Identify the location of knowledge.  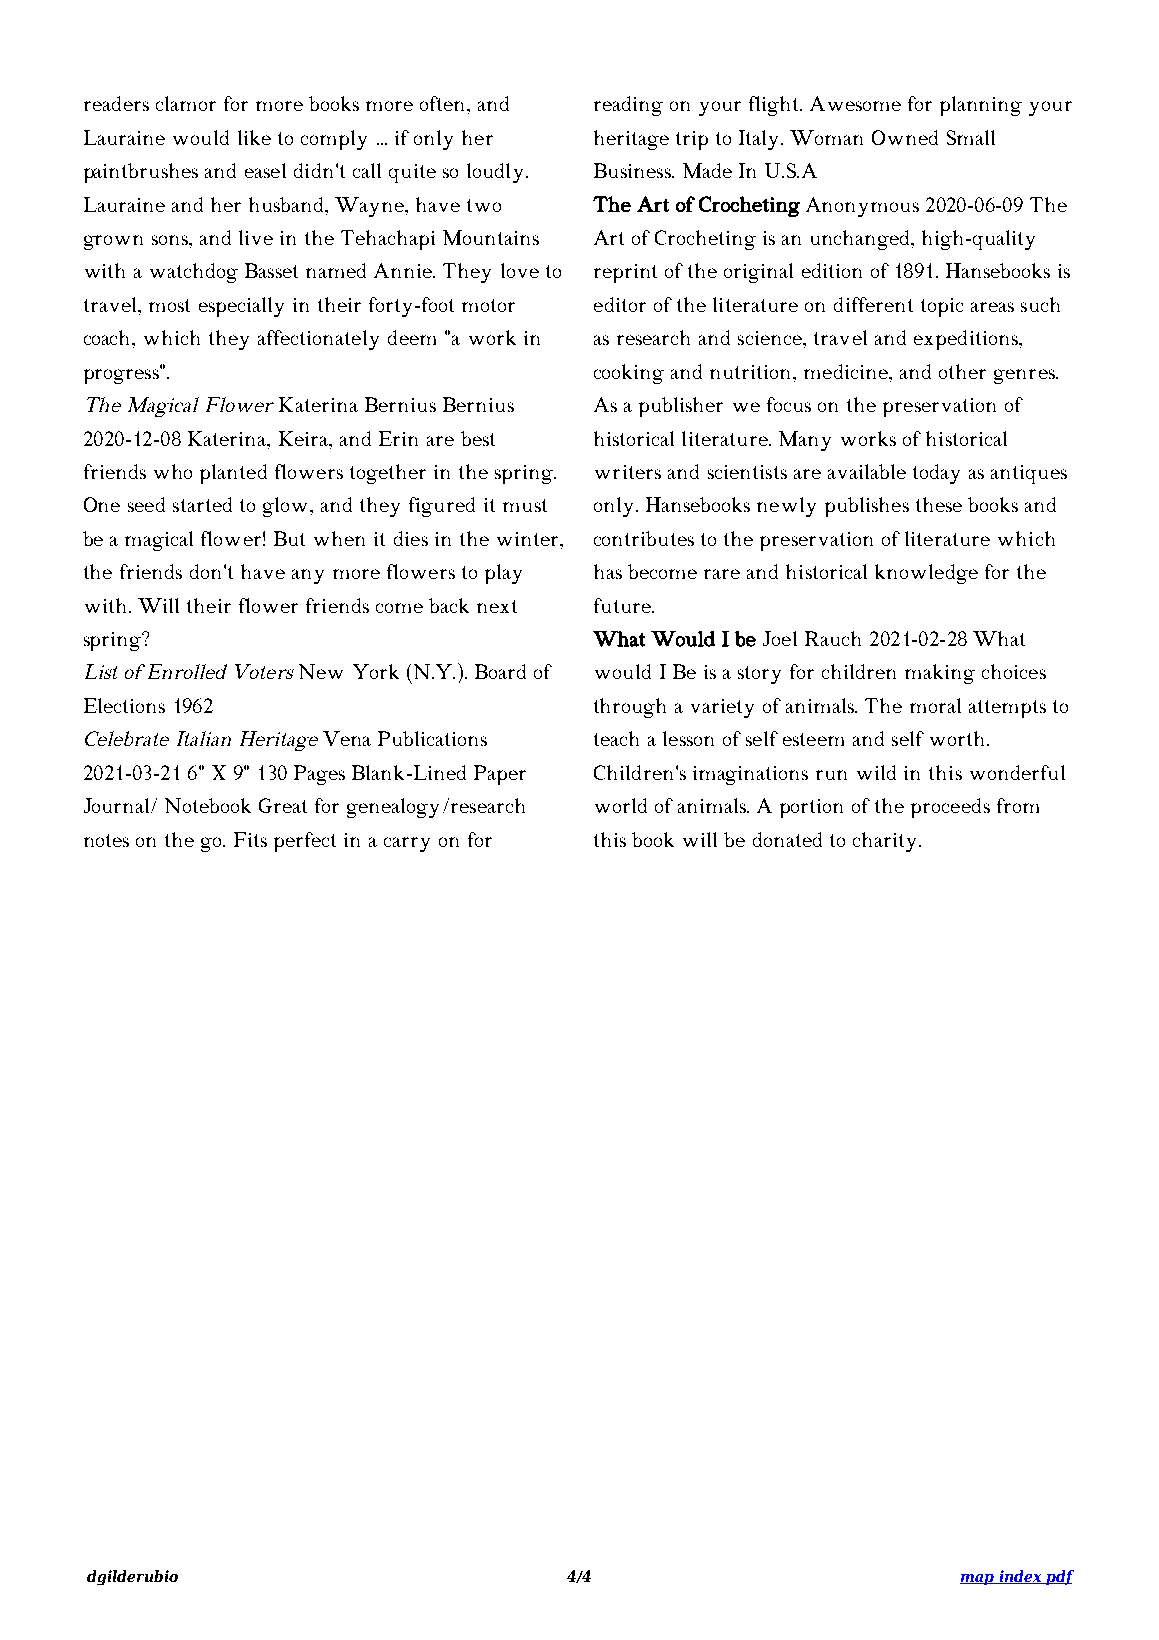
(926, 574).
